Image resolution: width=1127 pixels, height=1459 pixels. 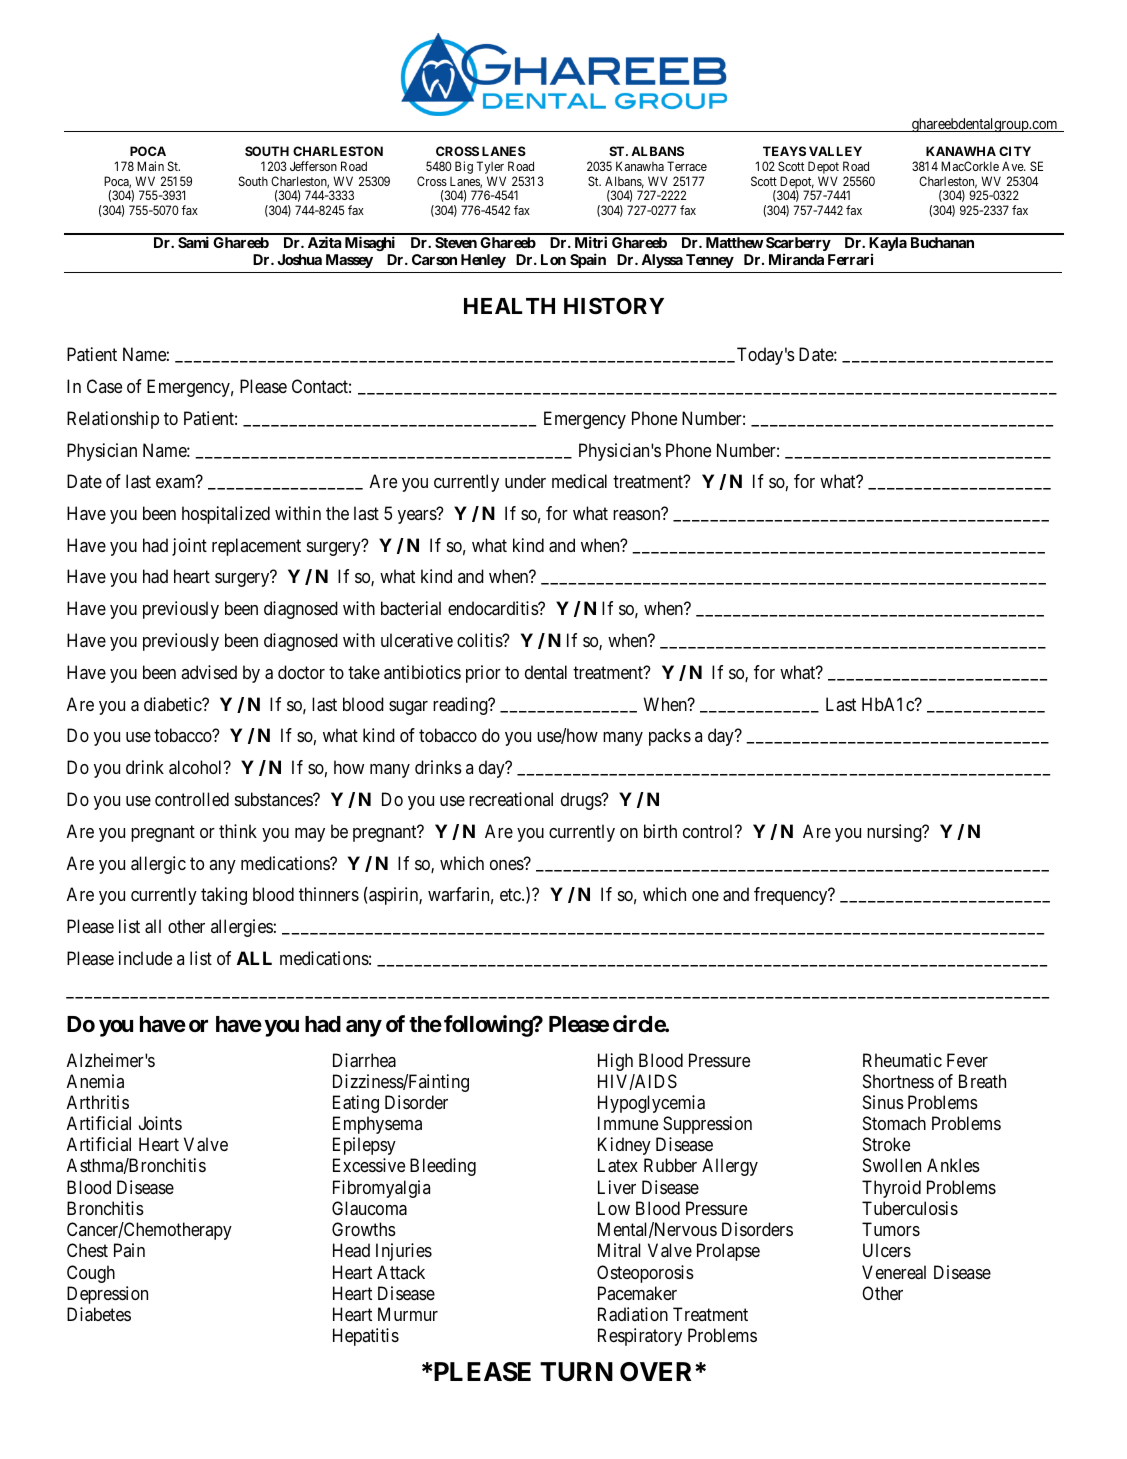 What do you see at coordinates (902, 1060) in the image?
I see `Rheumatic` at bounding box center [902, 1060].
